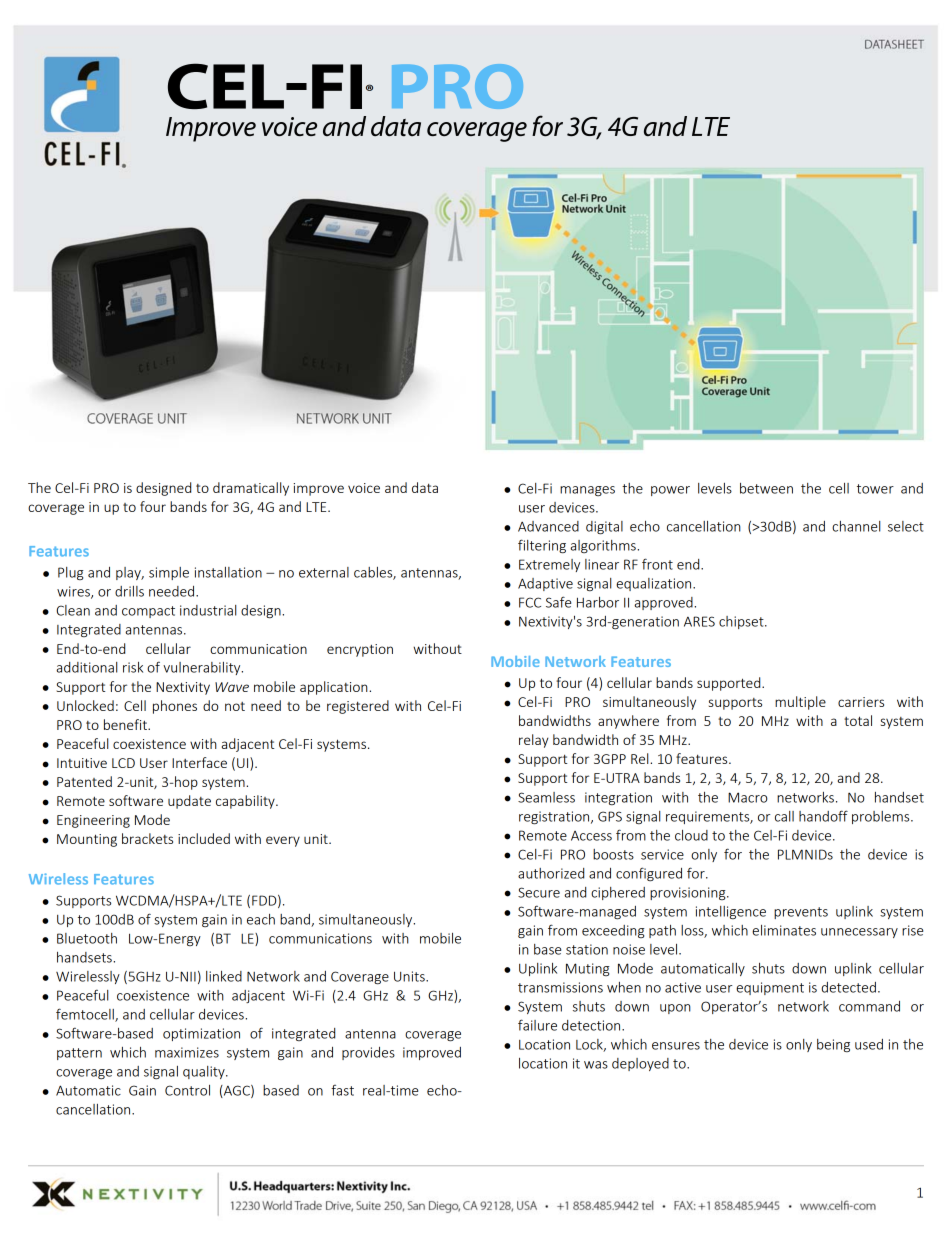 The width and height of the document is (952, 1233). What do you see at coordinates (169, 573) in the document?
I see `simple` at bounding box center [169, 573].
